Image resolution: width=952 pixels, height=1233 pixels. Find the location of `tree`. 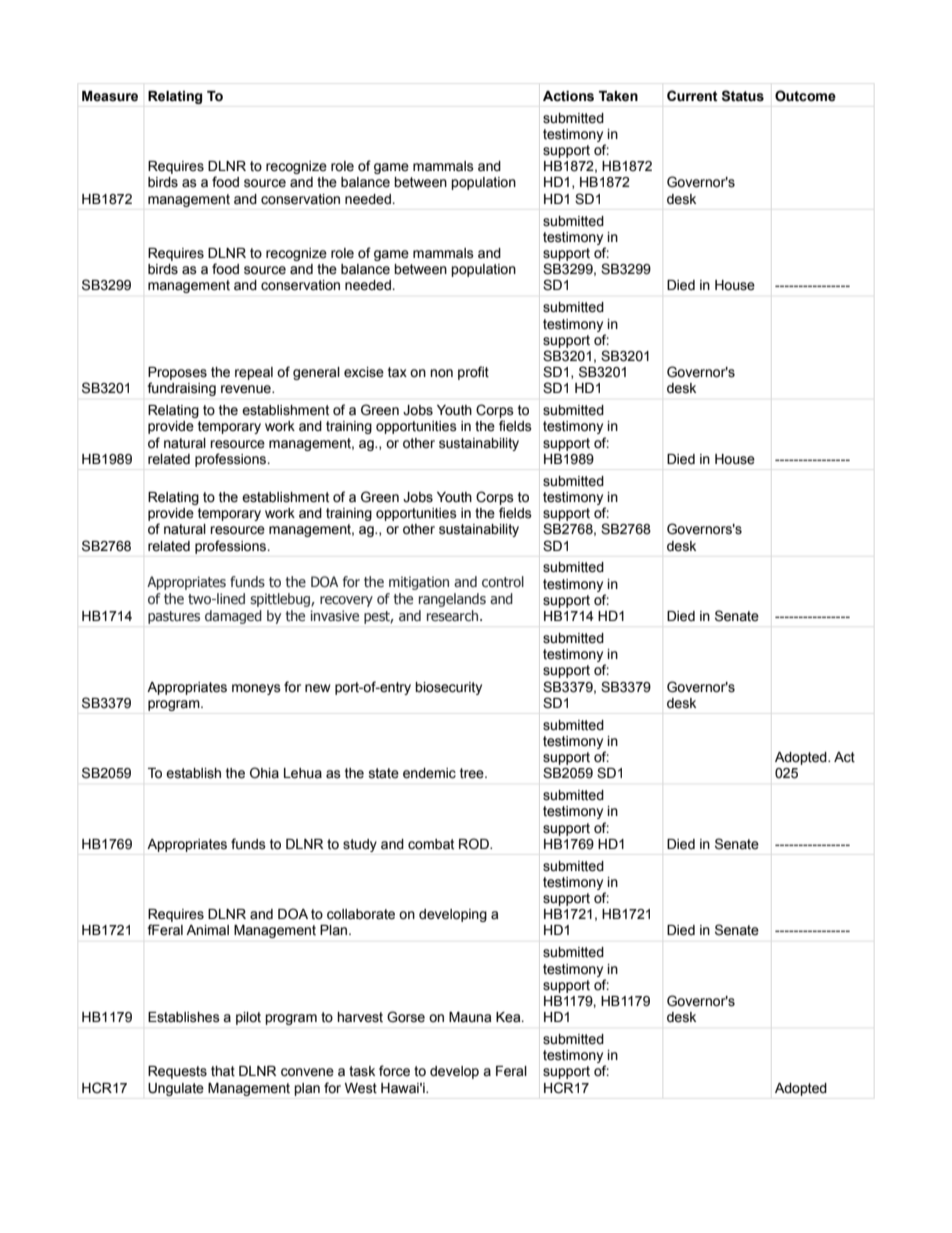

tree is located at coordinates (473, 773).
